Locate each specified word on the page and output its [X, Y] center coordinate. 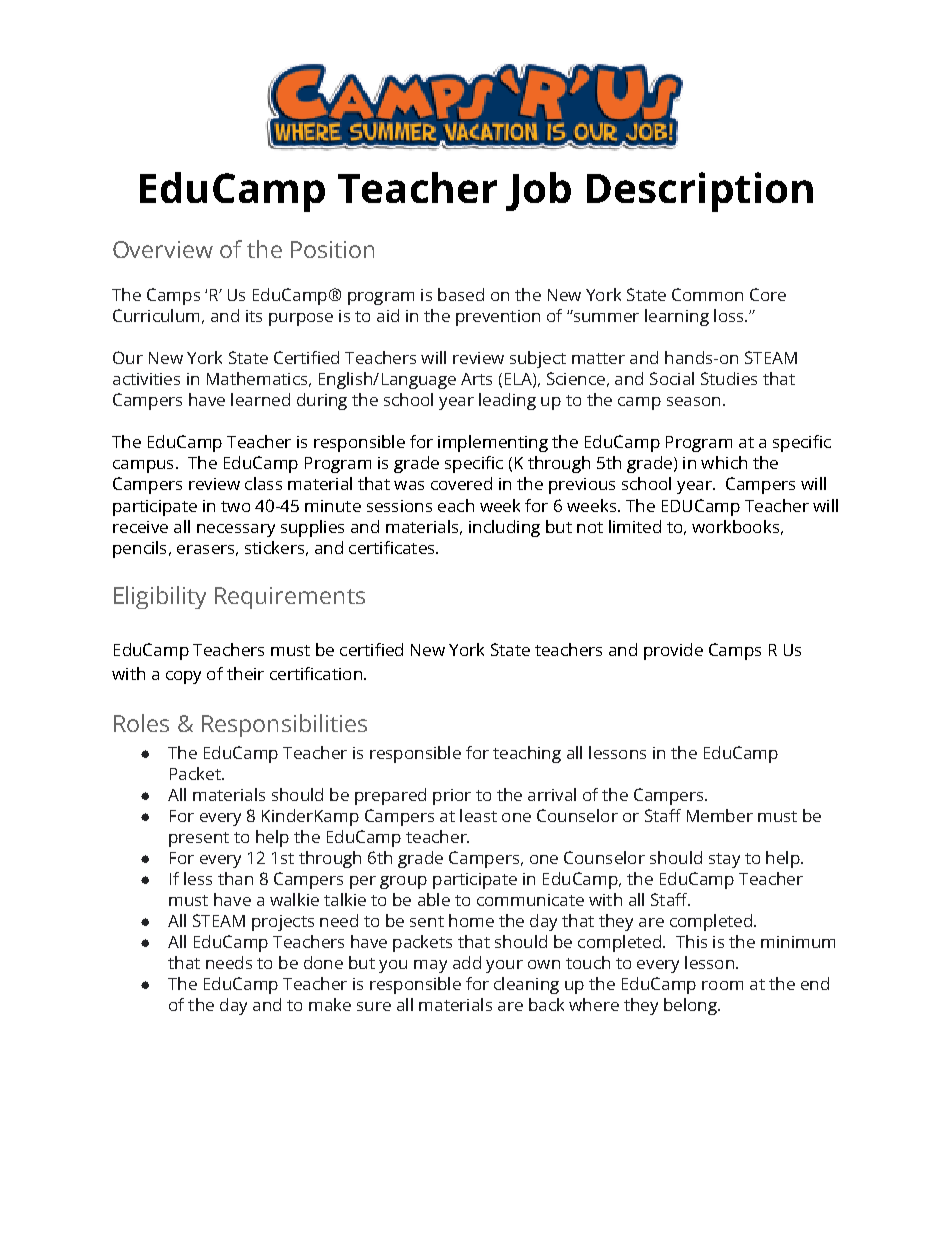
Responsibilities [284, 725]
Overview [163, 249]
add [467, 962]
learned [260, 399]
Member [720, 815]
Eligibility [160, 597]
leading [507, 401]
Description [700, 192]
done [323, 962]
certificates [393, 547]
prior [452, 797]
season [693, 401]
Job [538, 191]
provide [673, 651]
